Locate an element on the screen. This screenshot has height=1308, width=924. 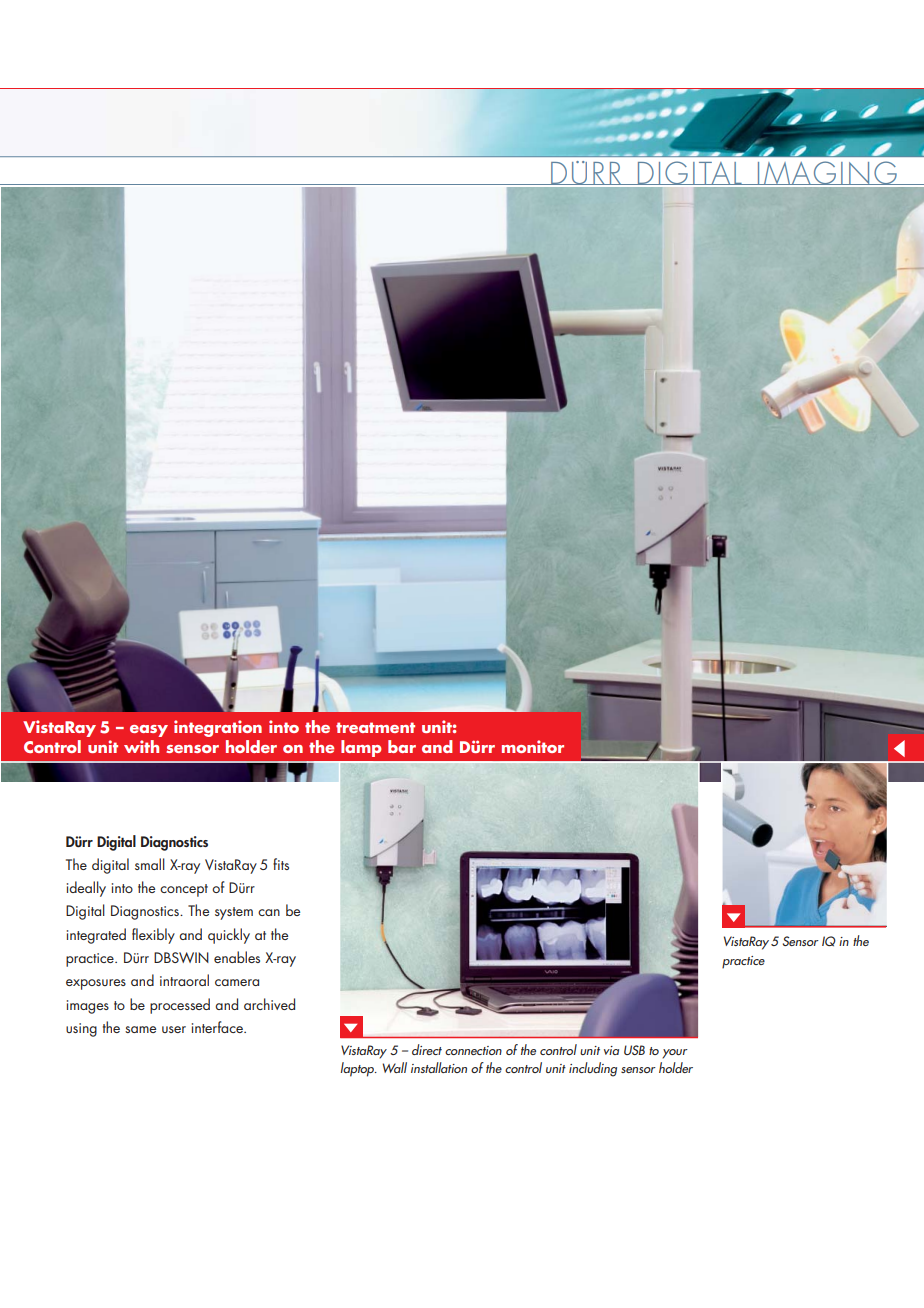
concept is located at coordinates (184, 890).
